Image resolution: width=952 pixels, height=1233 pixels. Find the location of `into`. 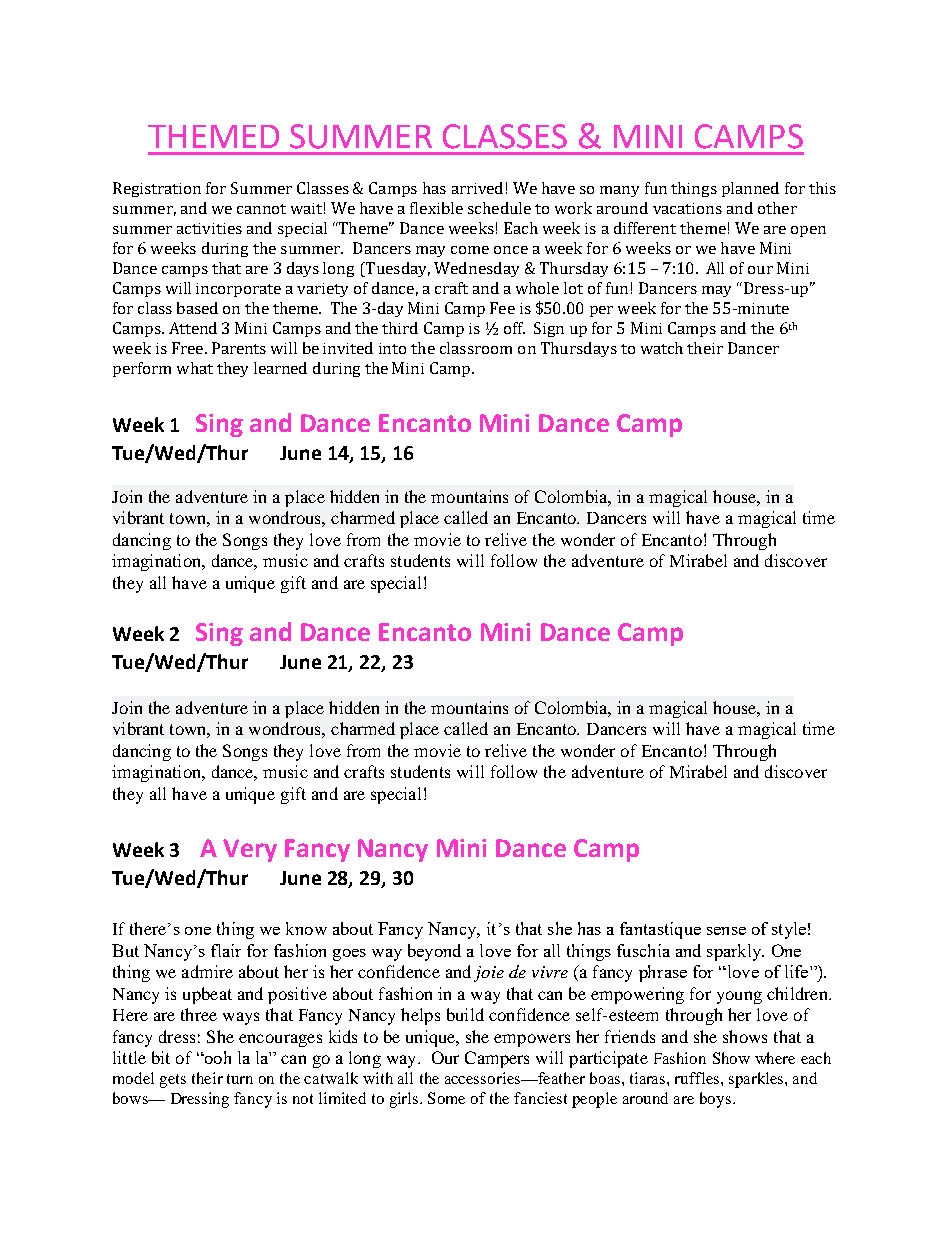

into is located at coordinates (392, 348).
